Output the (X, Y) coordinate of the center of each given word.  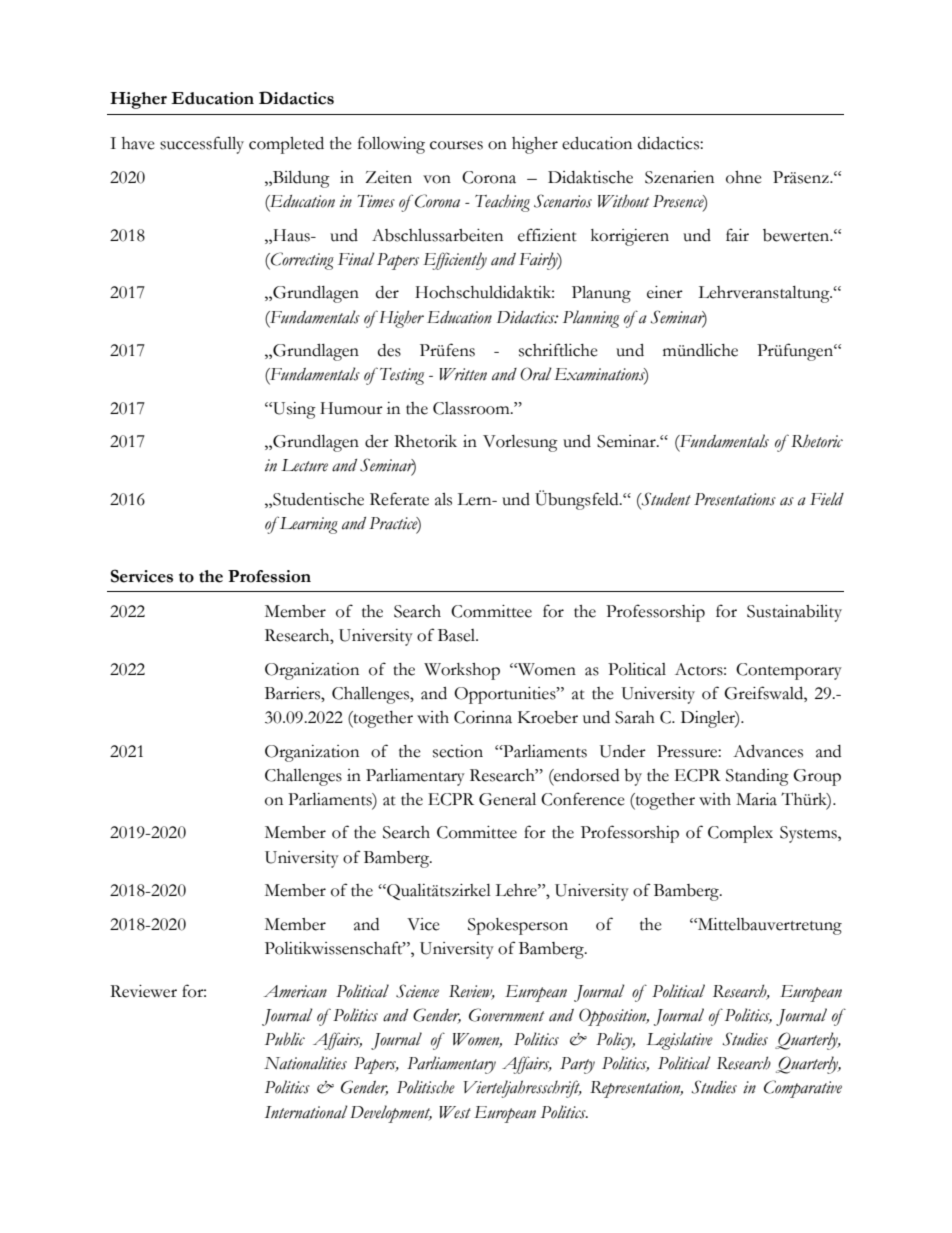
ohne (744, 177)
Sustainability (794, 613)
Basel (458, 635)
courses (456, 145)
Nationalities (305, 1063)
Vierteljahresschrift (522, 1089)
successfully (202, 145)
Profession (269, 576)
